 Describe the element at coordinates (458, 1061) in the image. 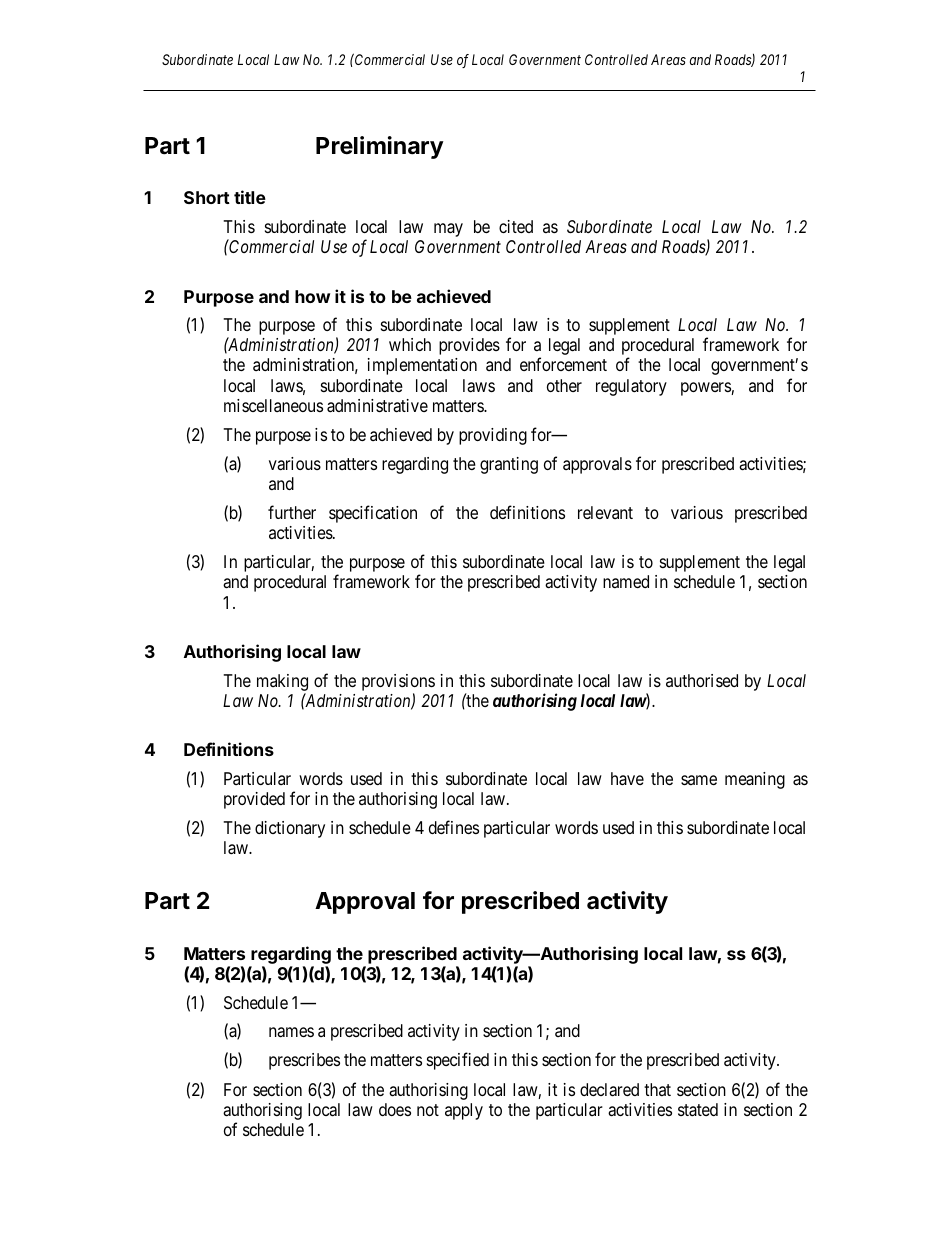

I see `specified` at that location.
